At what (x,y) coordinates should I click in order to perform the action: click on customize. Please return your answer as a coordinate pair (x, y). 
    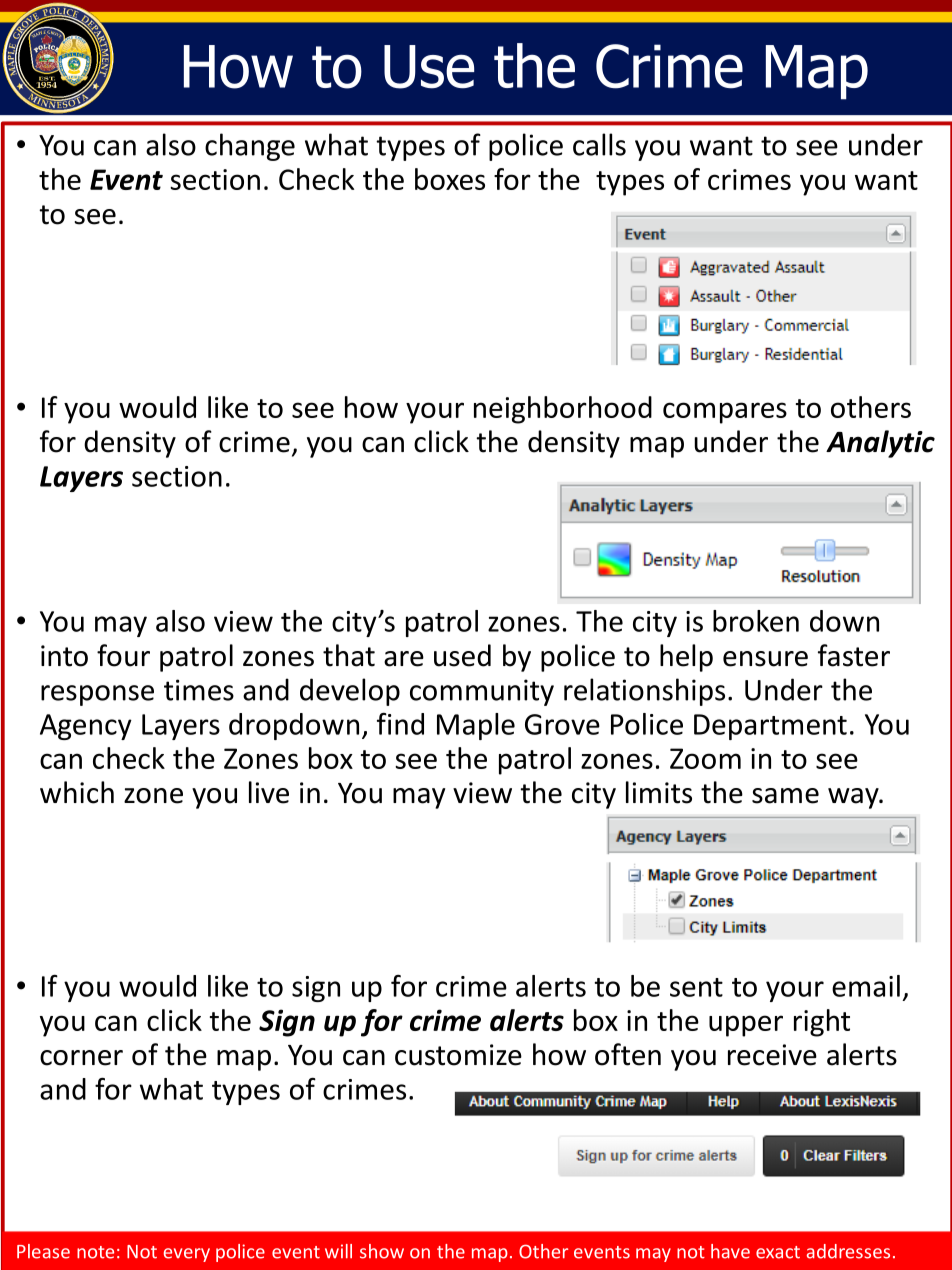
    Looking at the image, I should click on (458, 1055).
